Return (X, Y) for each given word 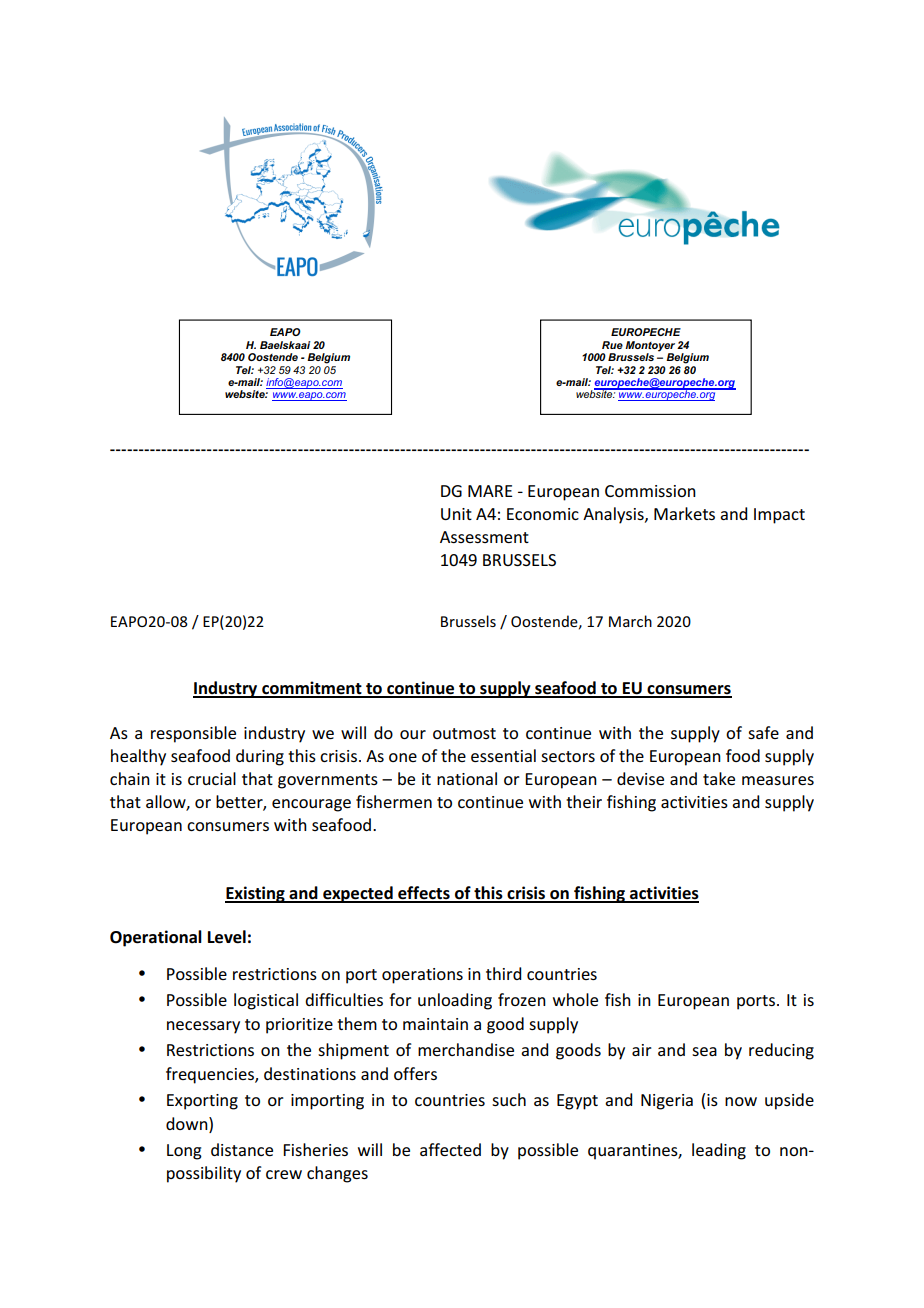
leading (719, 1151)
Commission (650, 491)
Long (184, 1152)
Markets (684, 513)
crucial (212, 778)
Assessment (484, 537)
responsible (193, 734)
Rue (612, 345)
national (467, 778)
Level (227, 937)
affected (450, 1149)
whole (575, 999)
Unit (456, 514)
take (719, 778)
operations (422, 976)
